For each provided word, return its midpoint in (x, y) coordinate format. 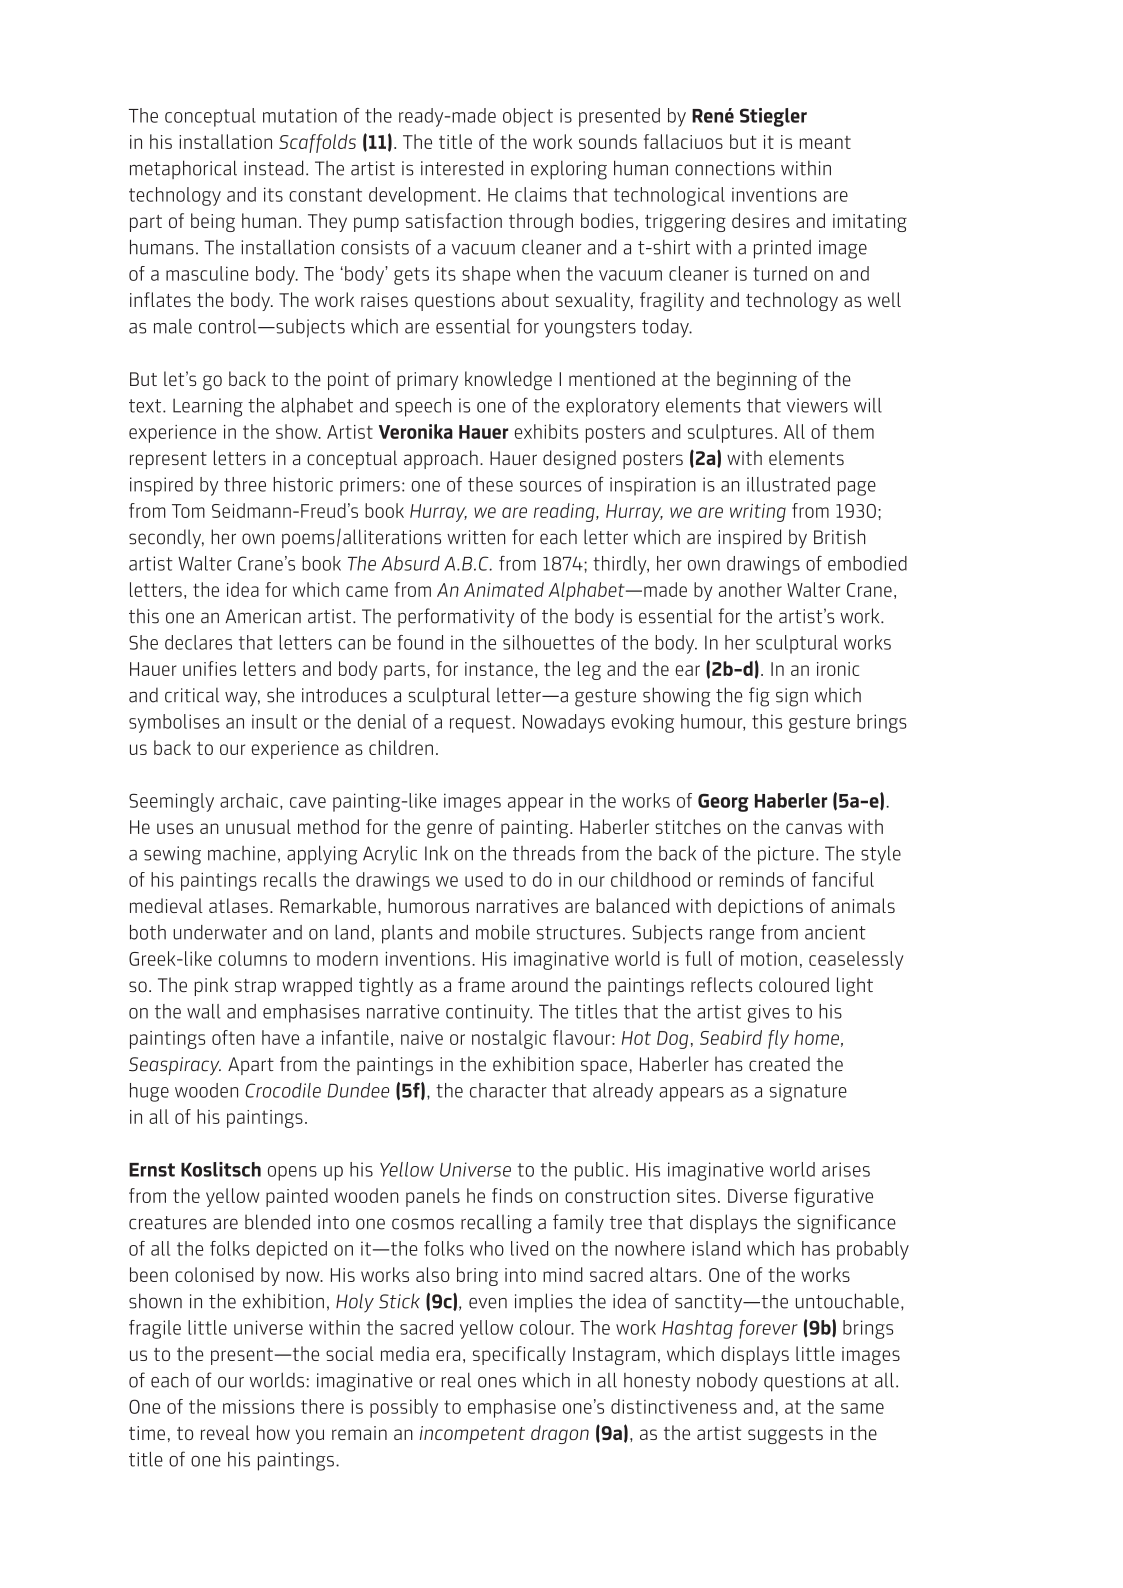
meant (825, 142)
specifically (519, 1355)
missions (259, 1406)
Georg (723, 802)
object (528, 117)
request (480, 724)
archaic (249, 800)
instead (273, 168)
